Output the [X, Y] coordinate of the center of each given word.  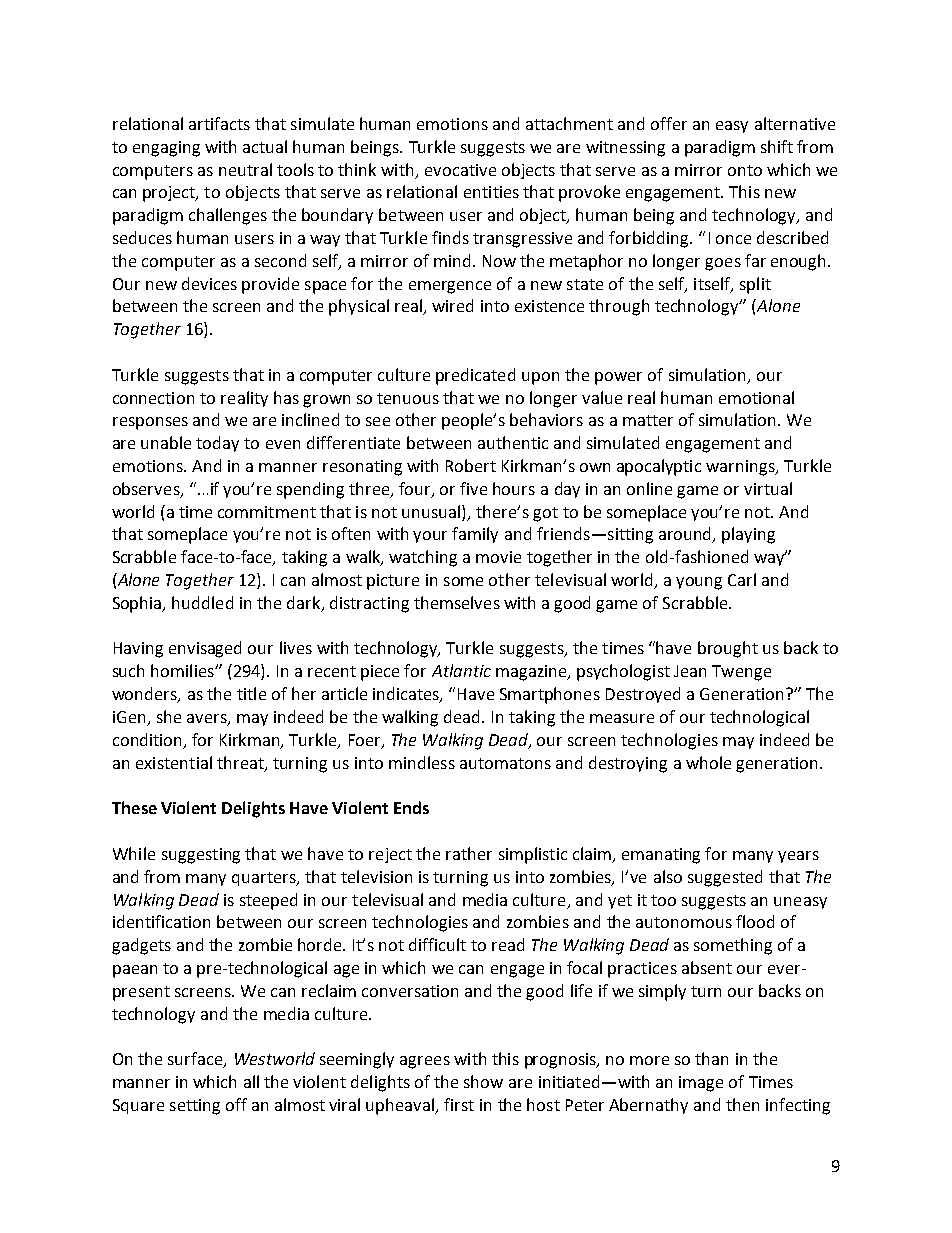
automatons [505, 763]
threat [241, 763]
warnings [741, 468]
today [217, 444]
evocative [460, 170]
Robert [471, 465]
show [483, 1081]
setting [195, 1107]
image [701, 1084]
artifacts [219, 123]
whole [708, 762]
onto [745, 170]
